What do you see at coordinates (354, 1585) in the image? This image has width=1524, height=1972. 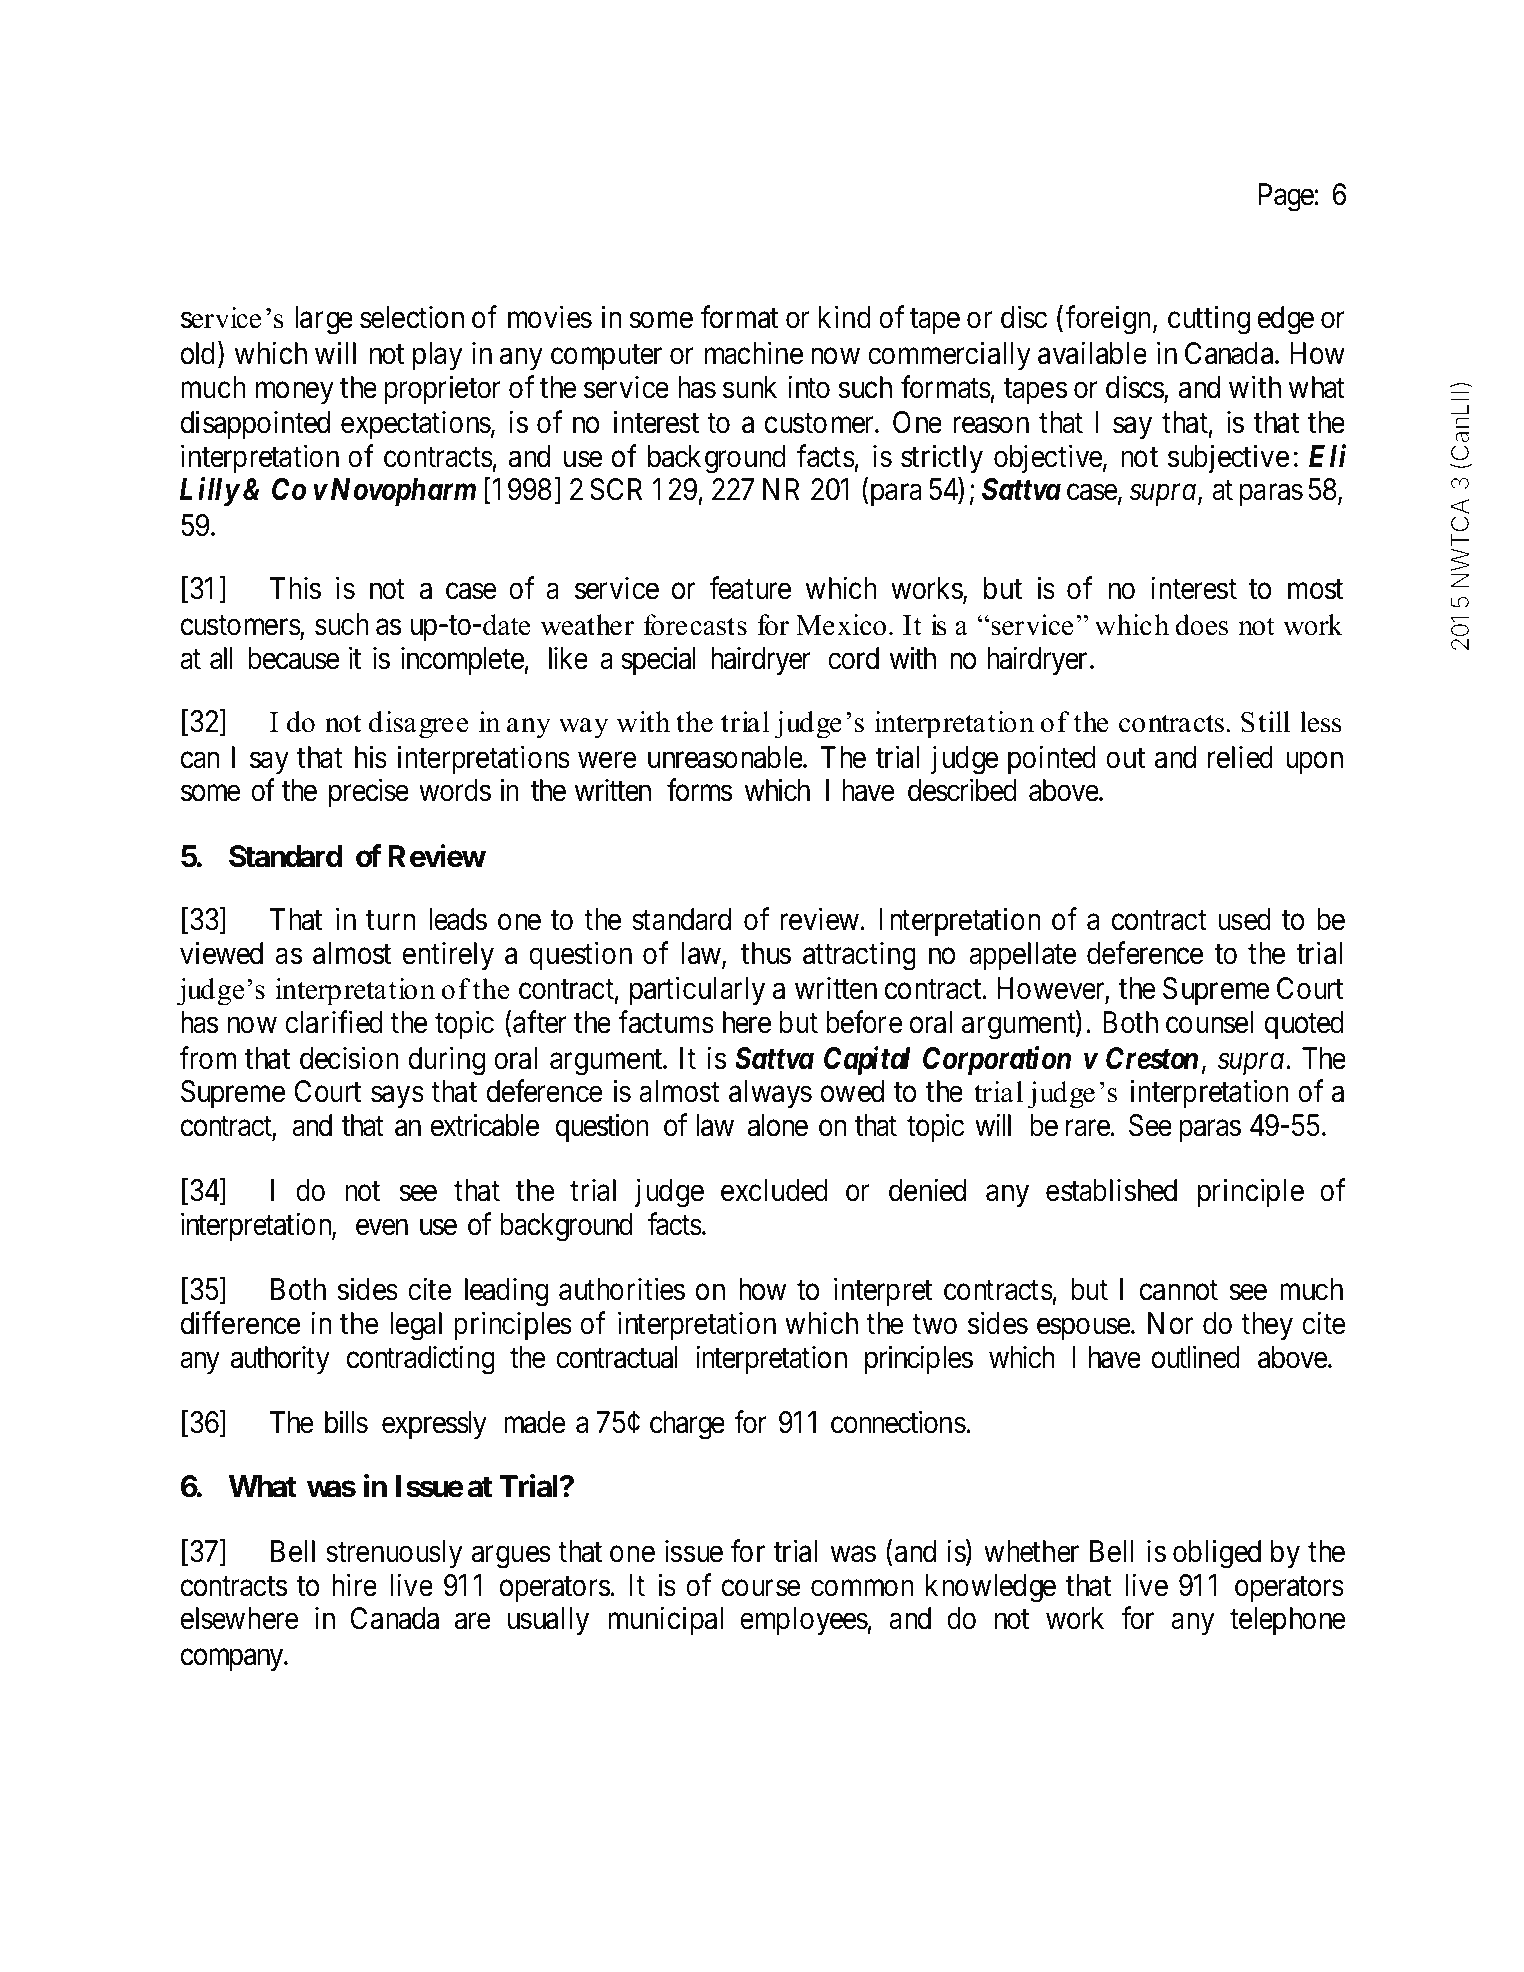 I see `hire` at bounding box center [354, 1585].
